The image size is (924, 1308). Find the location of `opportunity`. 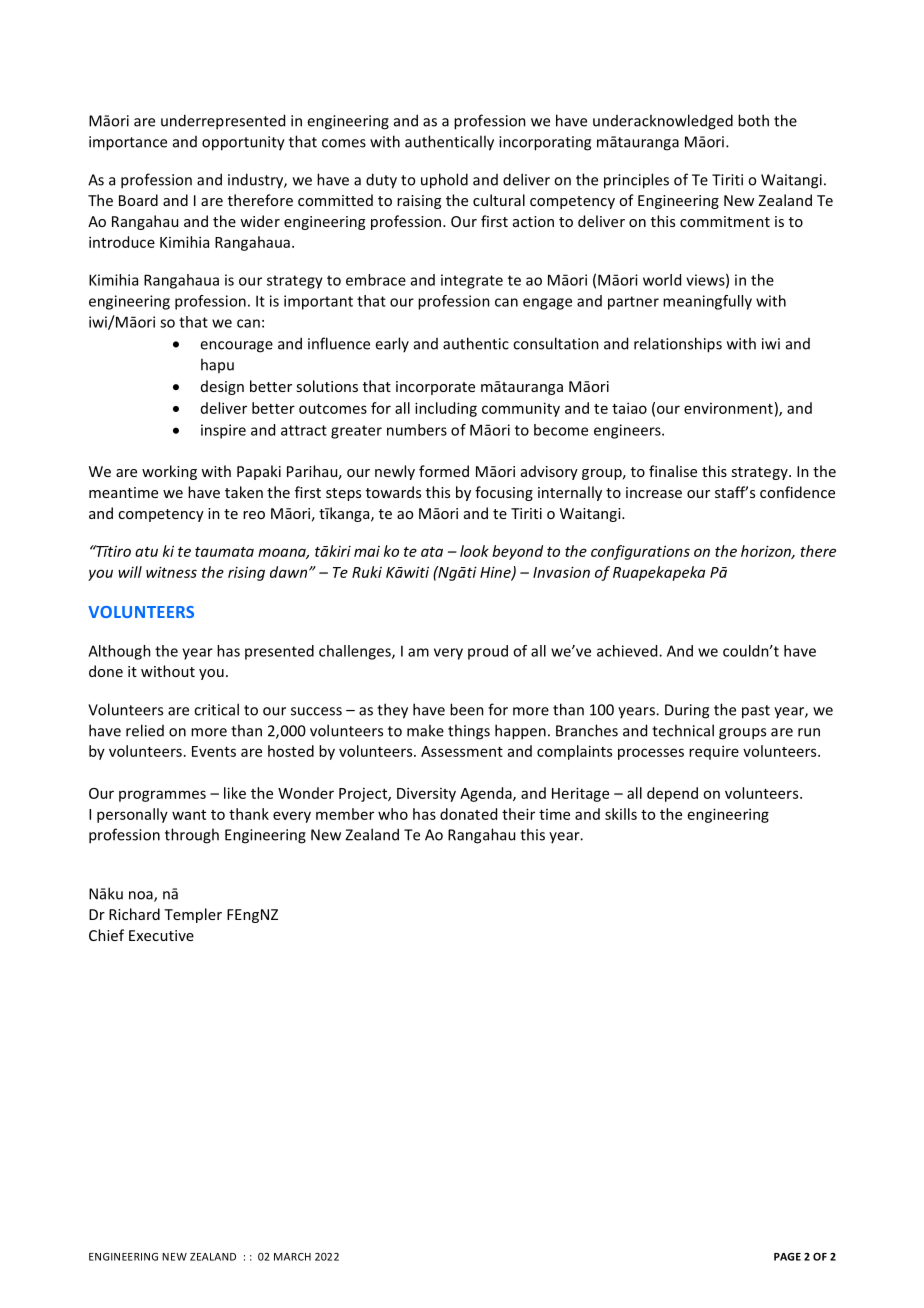

opportunity is located at coordinates (243, 143).
